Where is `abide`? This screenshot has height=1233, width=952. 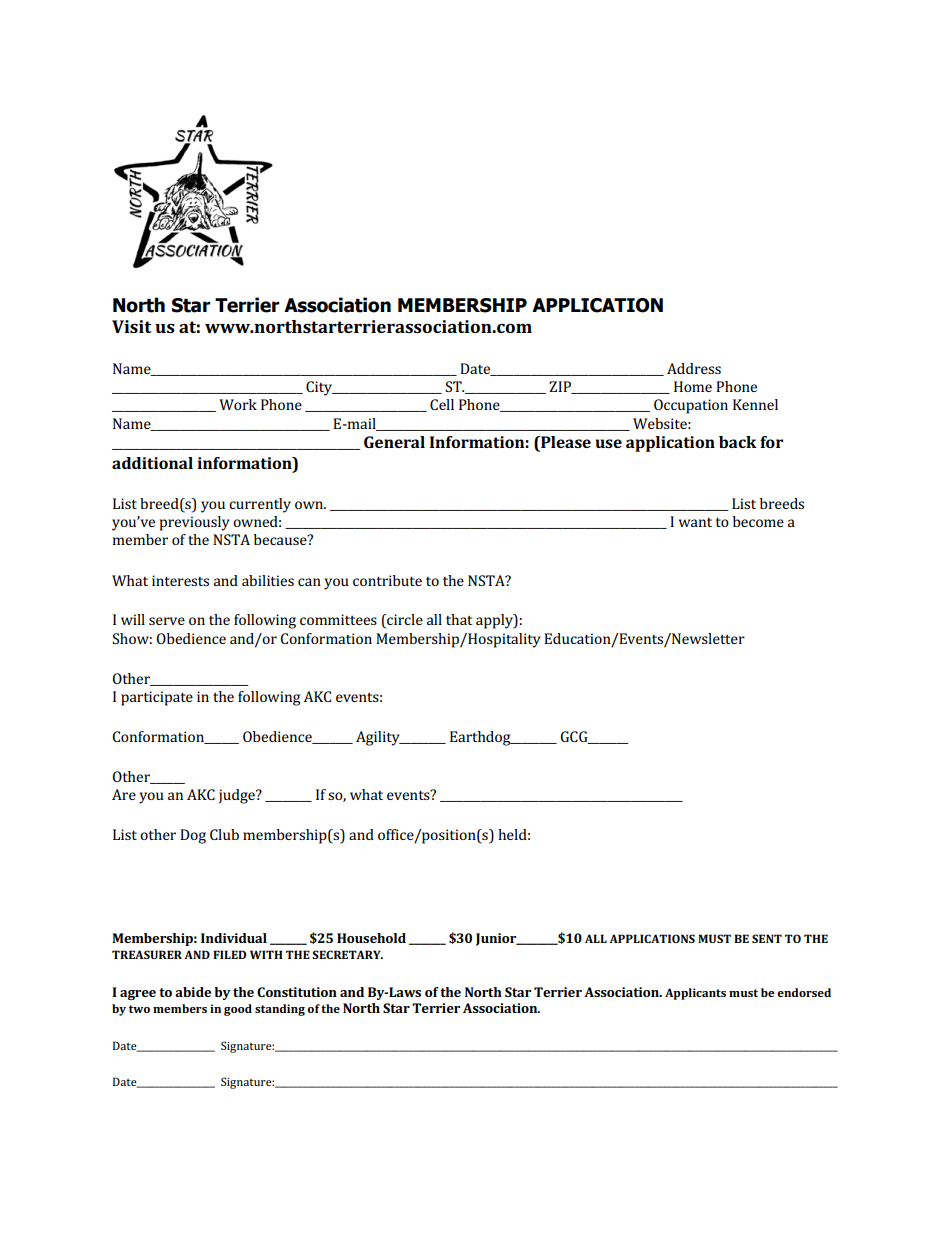 abide is located at coordinates (193, 992).
